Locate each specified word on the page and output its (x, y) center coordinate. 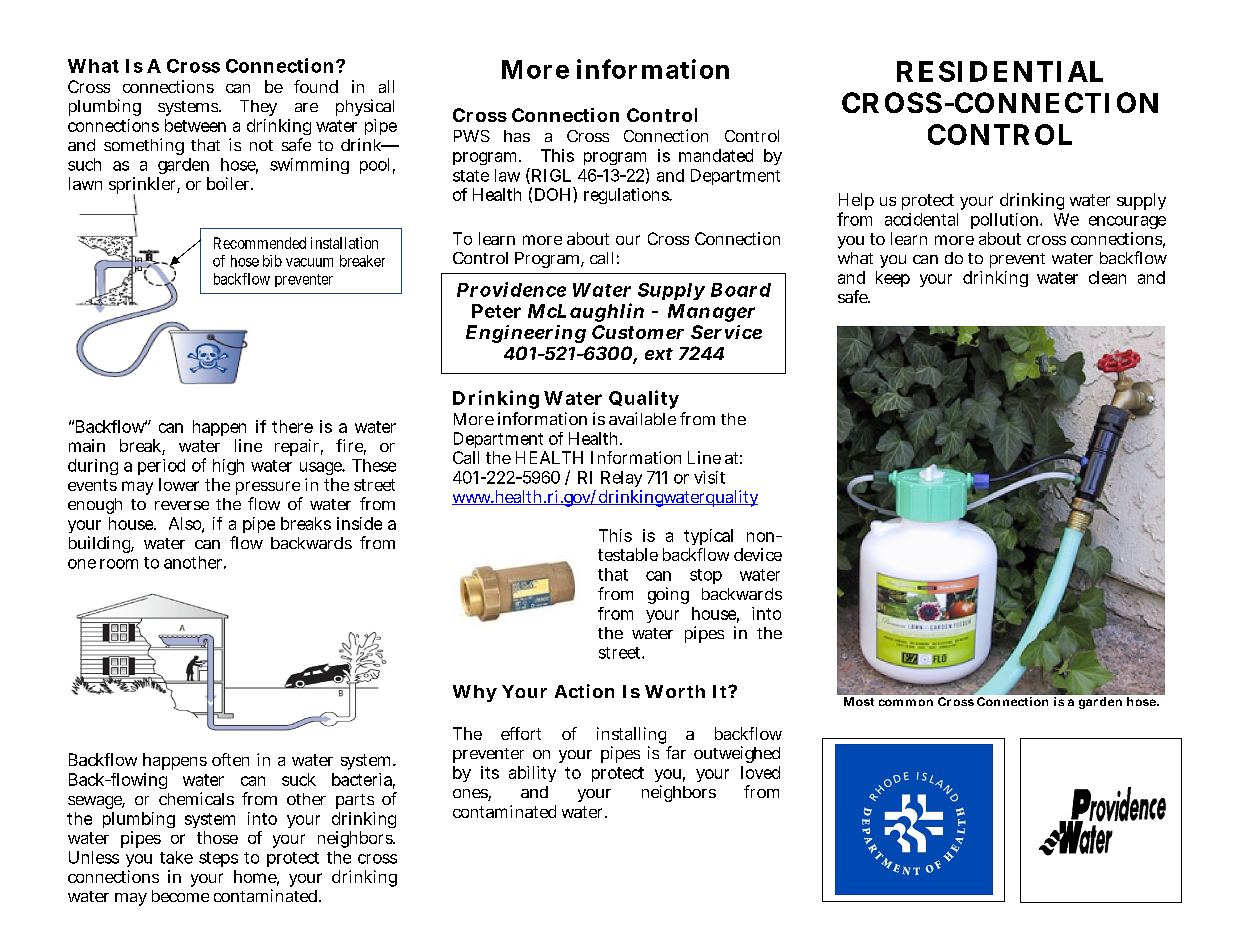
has (517, 136)
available (642, 418)
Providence (511, 289)
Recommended (260, 243)
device (758, 554)
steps (218, 859)
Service (726, 332)
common (906, 702)
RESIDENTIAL (1000, 71)
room (119, 564)
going (668, 595)
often (230, 759)
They (258, 108)
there (292, 426)
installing (631, 735)
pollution (1004, 221)
